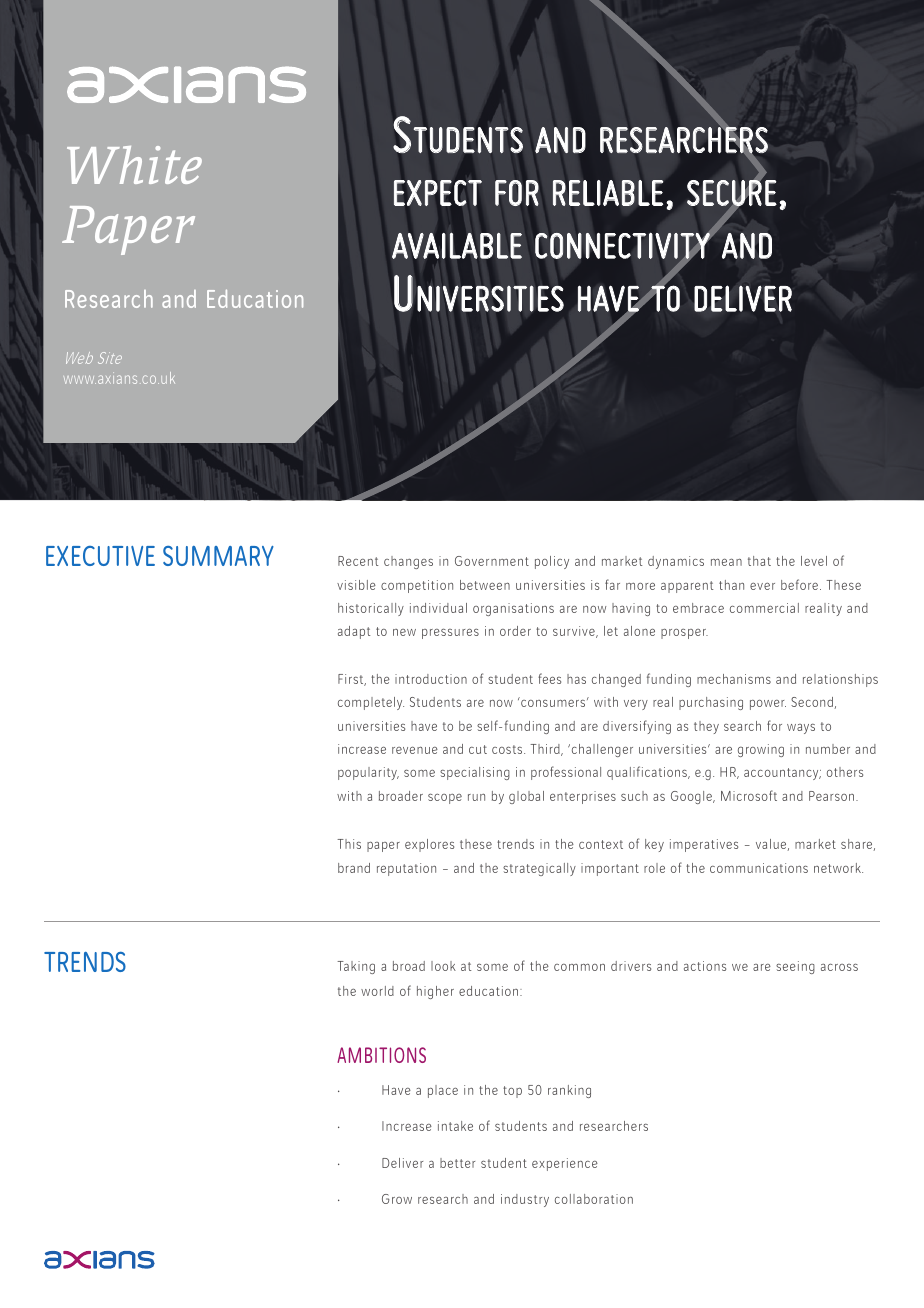 This page has width=924, height=1308. What do you see at coordinates (443, 966) in the page?
I see `look` at bounding box center [443, 966].
